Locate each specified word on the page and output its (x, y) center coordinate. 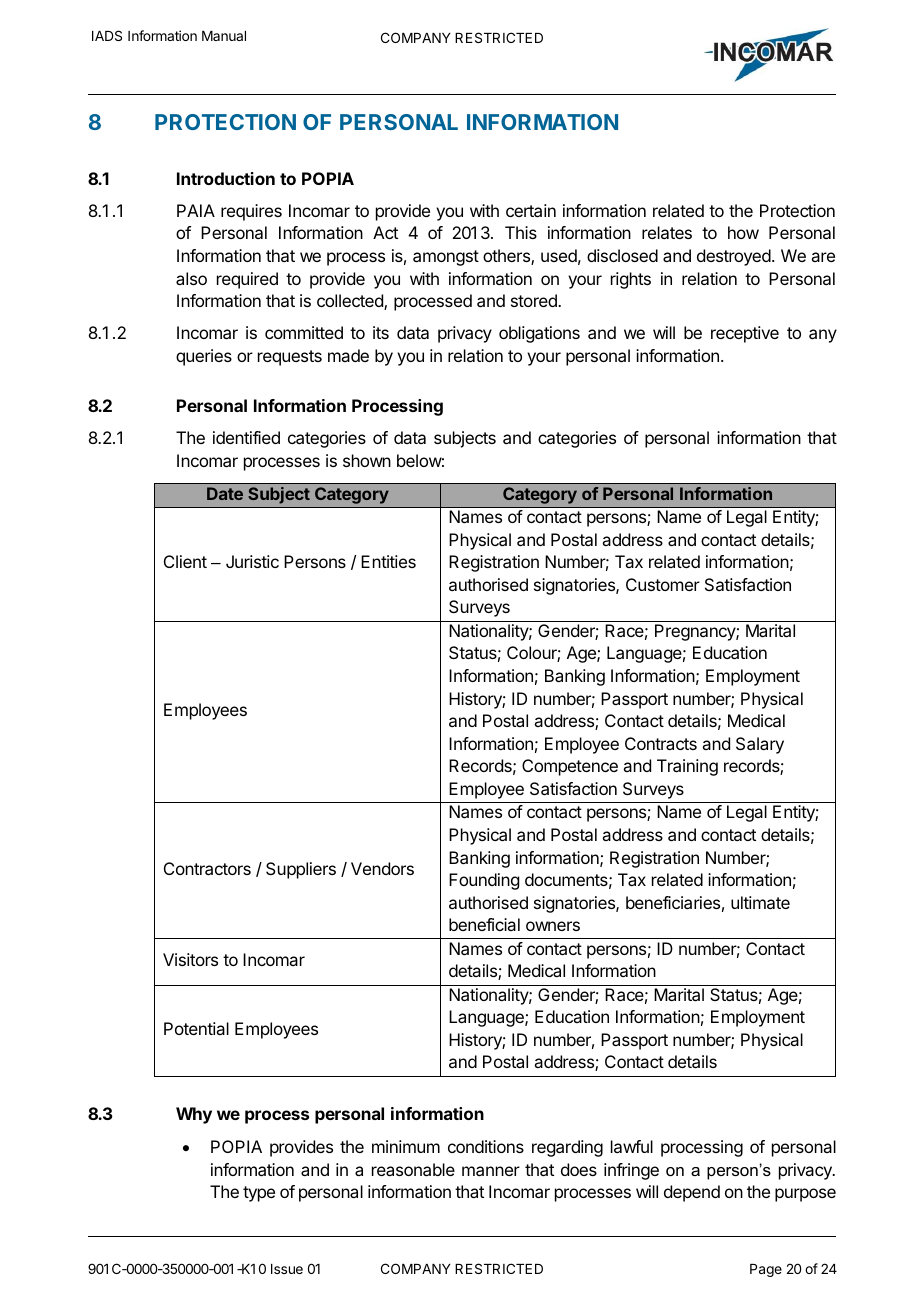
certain (531, 210)
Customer (663, 584)
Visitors (190, 959)
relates (667, 232)
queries (204, 357)
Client (185, 561)
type (259, 1194)
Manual (224, 36)
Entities (388, 561)
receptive (745, 334)
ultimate (760, 902)
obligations (539, 334)
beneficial (484, 924)
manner (491, 1171)
